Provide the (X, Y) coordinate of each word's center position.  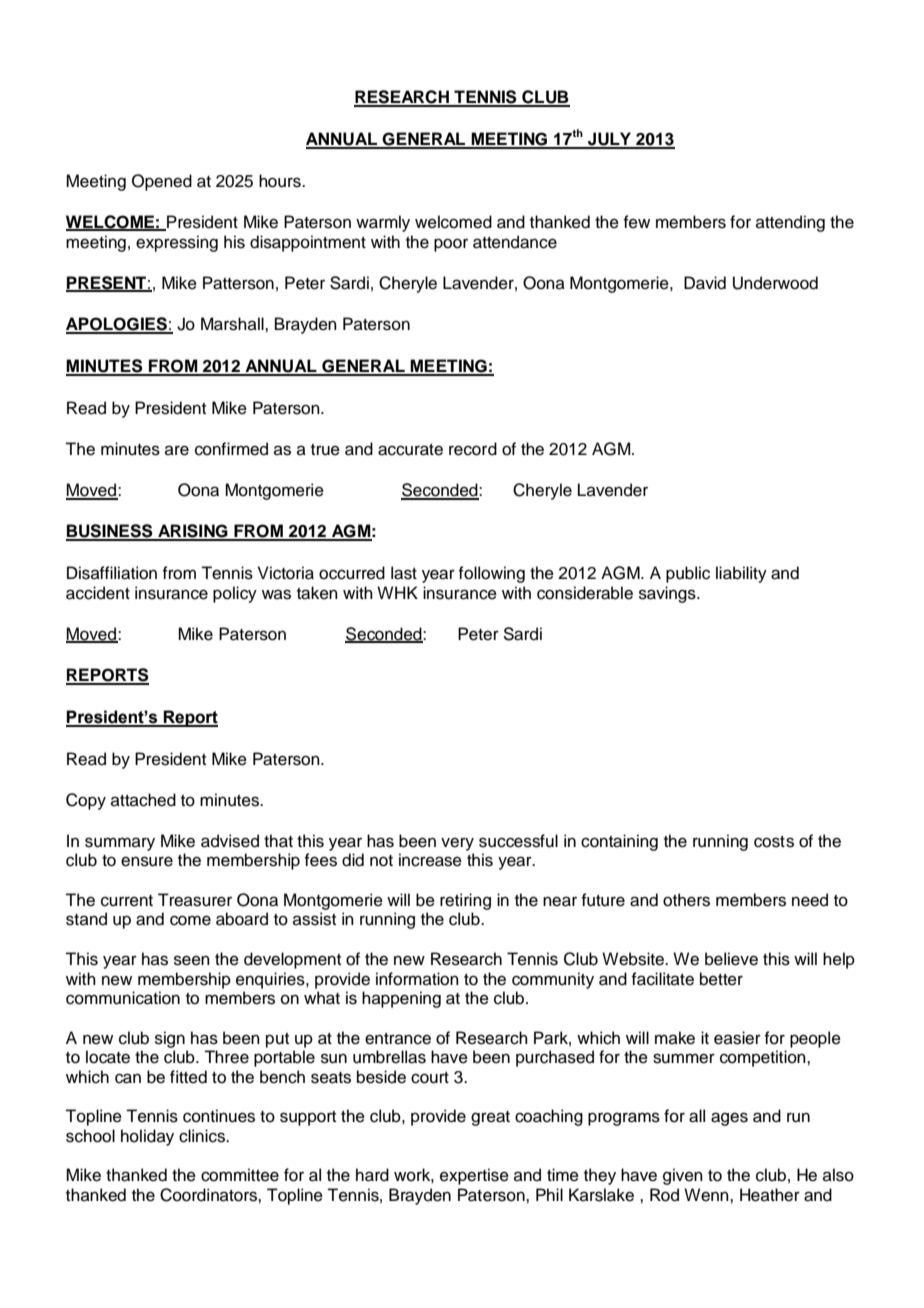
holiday (147, 1137)
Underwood (775, 283)
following (491, 574)
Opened (162, 182)
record (473, 449)
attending (790, 223)
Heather (770, 1195)
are (177, 450)
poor (451, 245)
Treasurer (195, 900)
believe (731, 959)
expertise (474, 1176)
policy (235, 594)
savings (668, 594)
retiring (465, 901)
